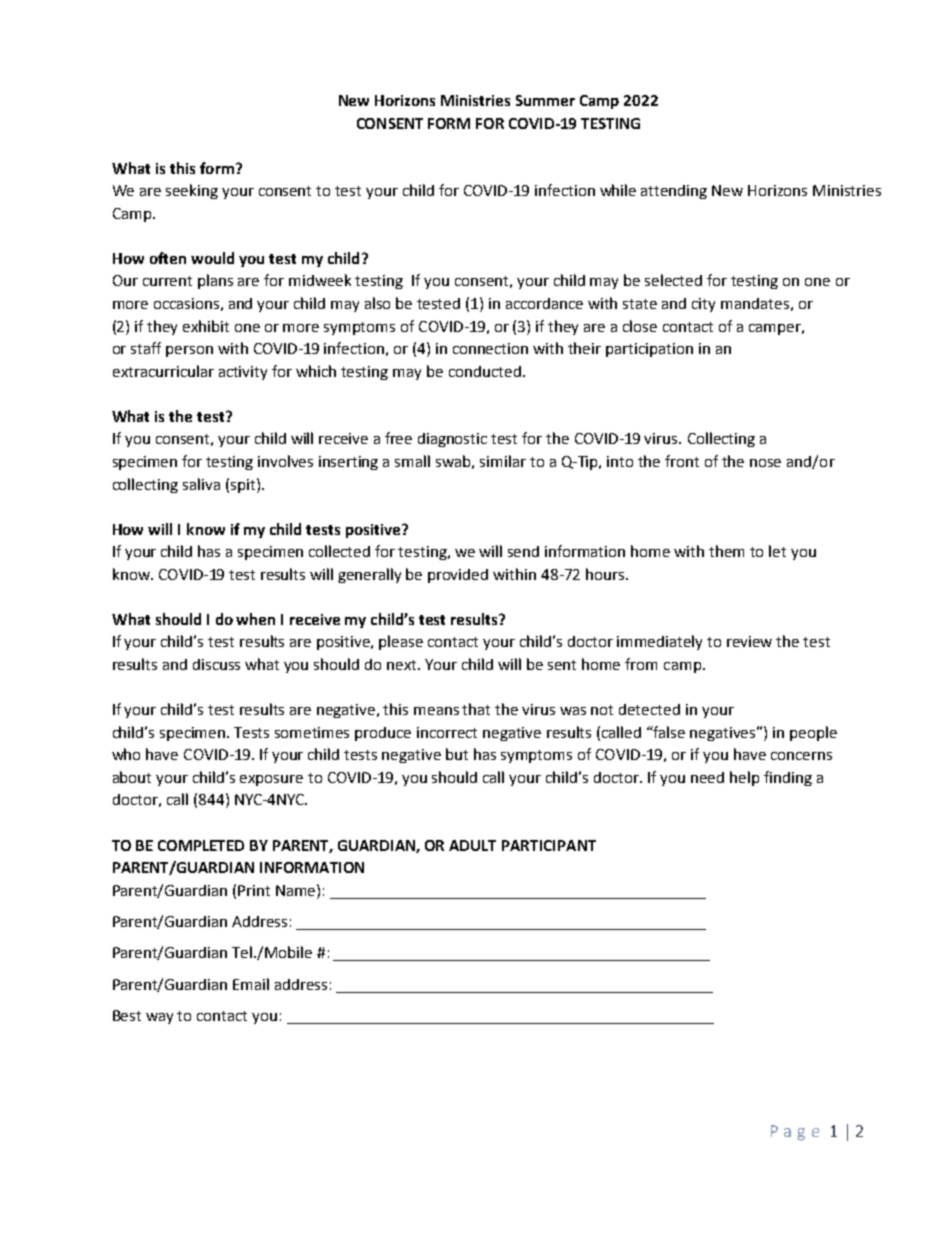 The height and width of the page is (1233, 952). Describe the element at coordinates (192, 191) in the page. I see `seeking` at that location.
